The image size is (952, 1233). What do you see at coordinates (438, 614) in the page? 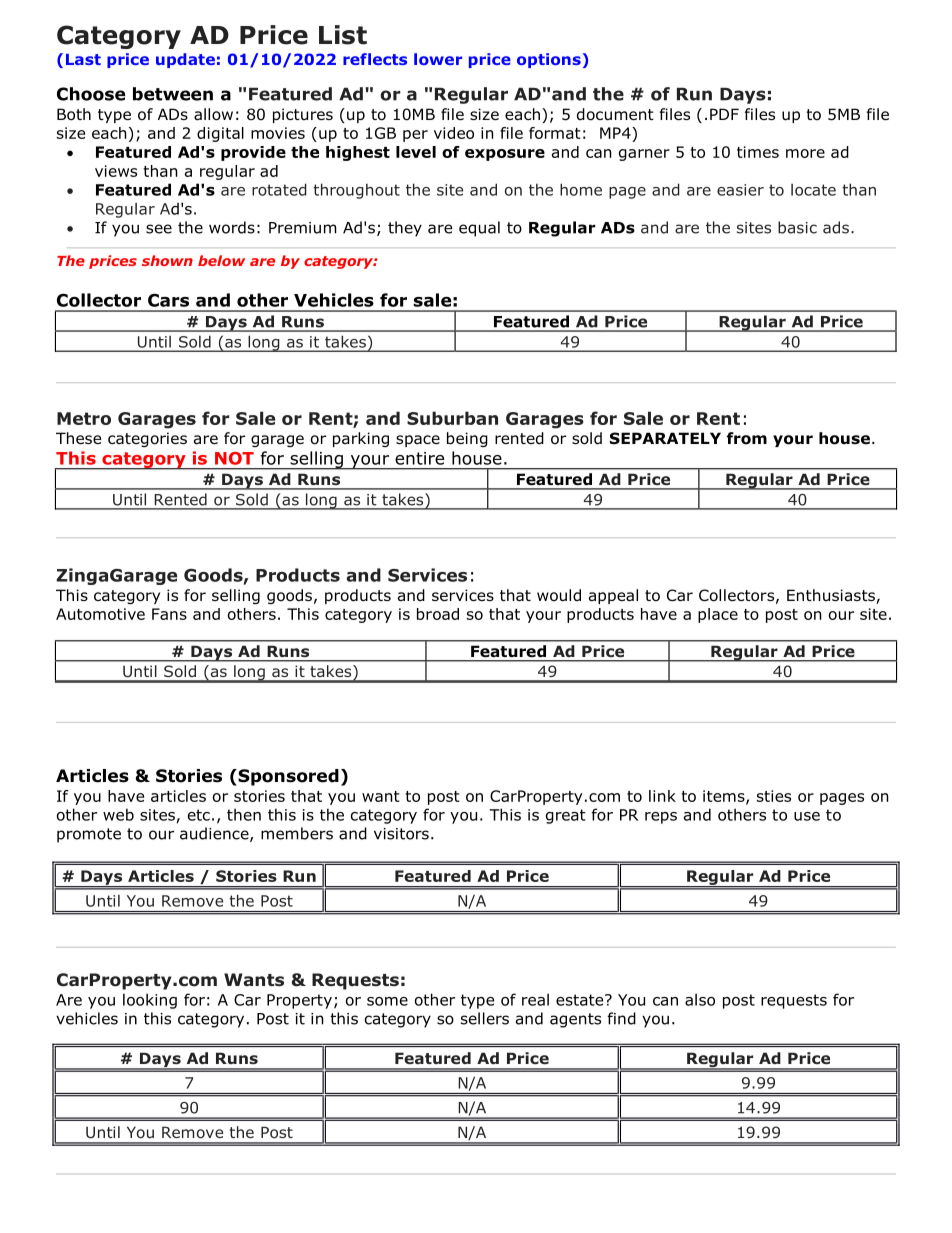
I see `broad` at bounding box center [438, 614].
